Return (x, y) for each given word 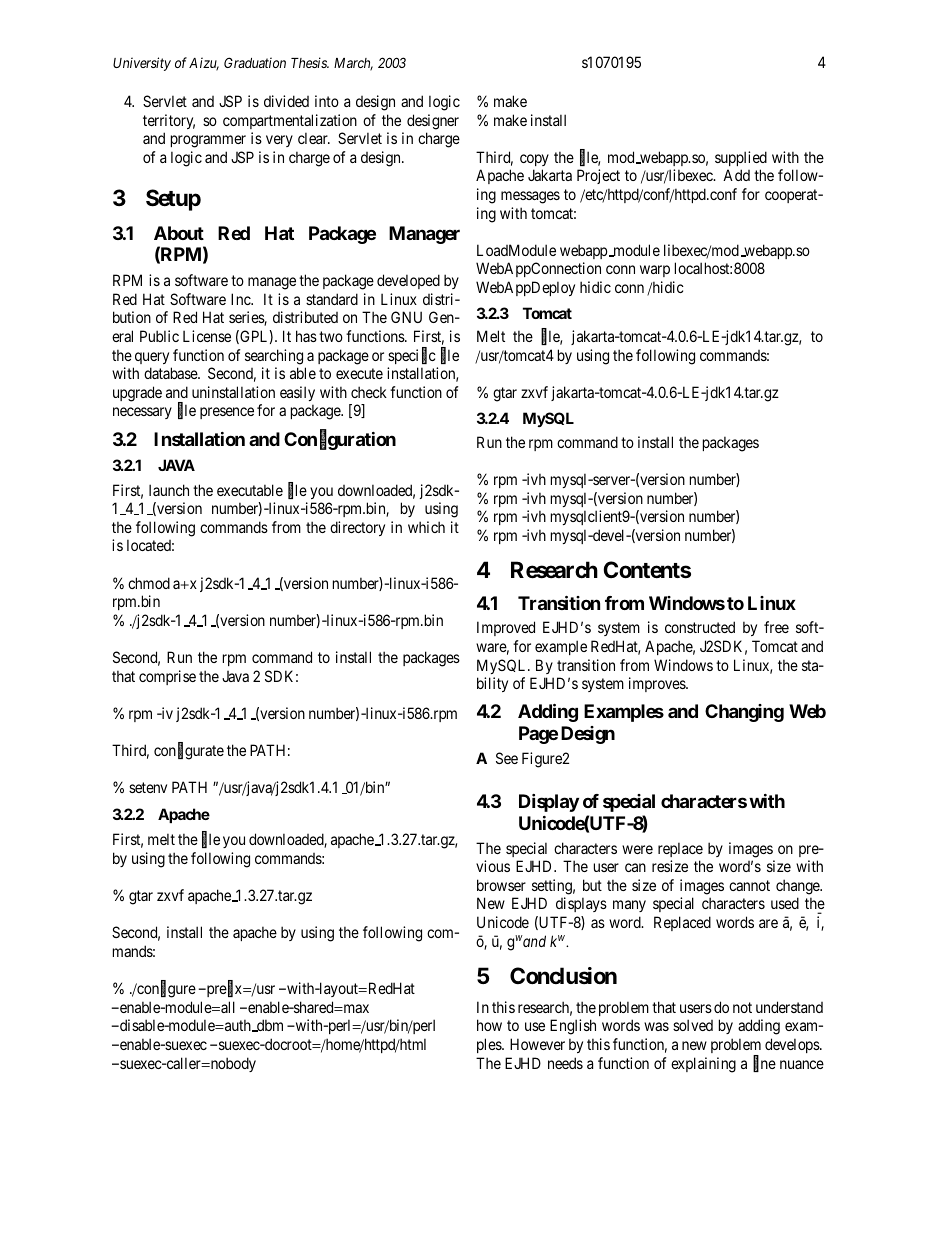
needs (565, 1063)
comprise (167, 677)
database (171, 373)
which (426, 527)
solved (693, 1025)
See (507, 758)
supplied (741, 158)
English (573, 1027)
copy (534, 160)
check (369, 392)
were (637, 849)
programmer (208, 141)
